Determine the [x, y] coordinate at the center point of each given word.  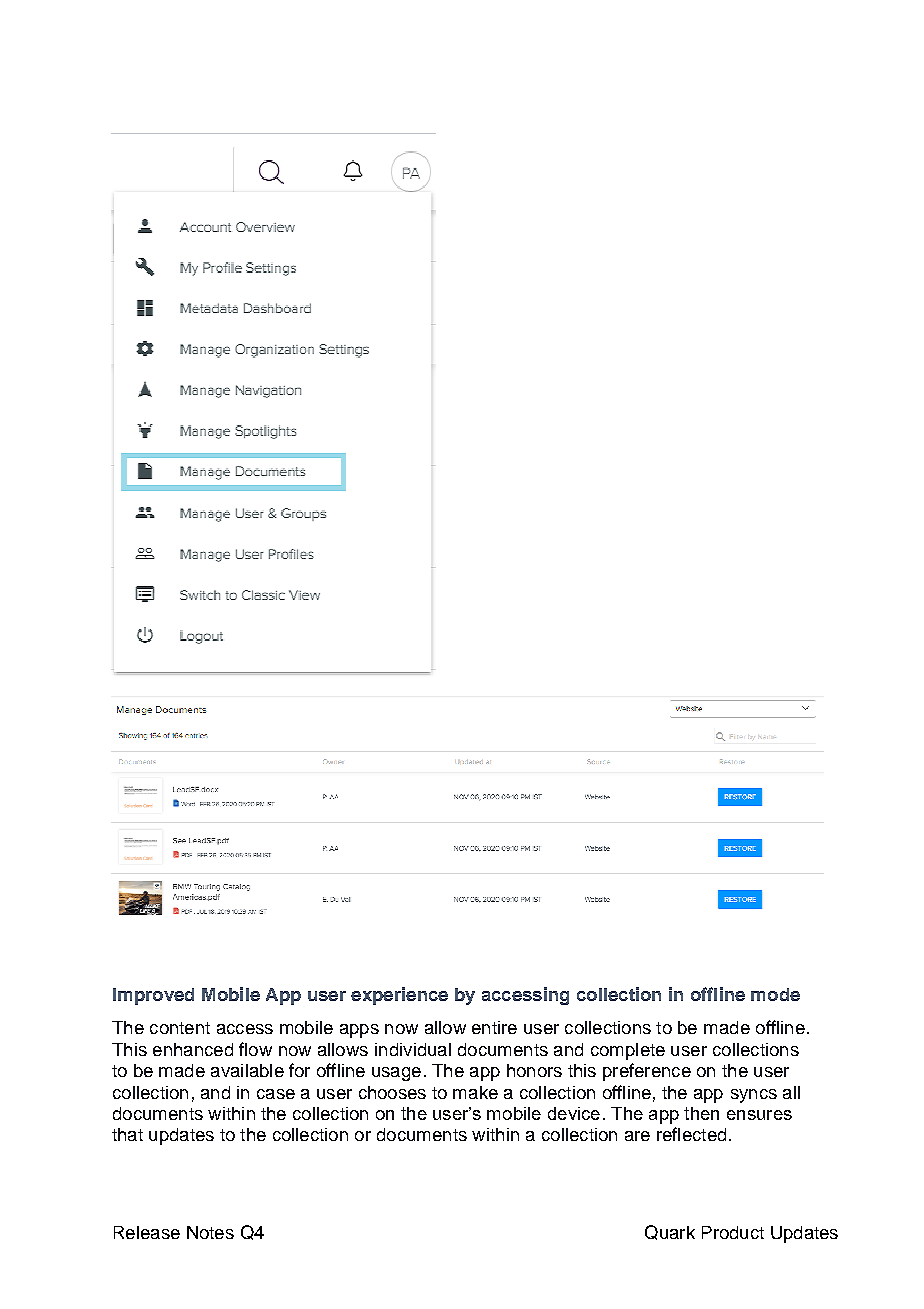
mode [775, 994]
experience [399, 996]
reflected [691, 1134]
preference [647, 1072]
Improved [153, 996]
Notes [210, 1232]
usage [396, 1074]
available [247, 1070]
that [127, 1134]
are [637, 1136]
